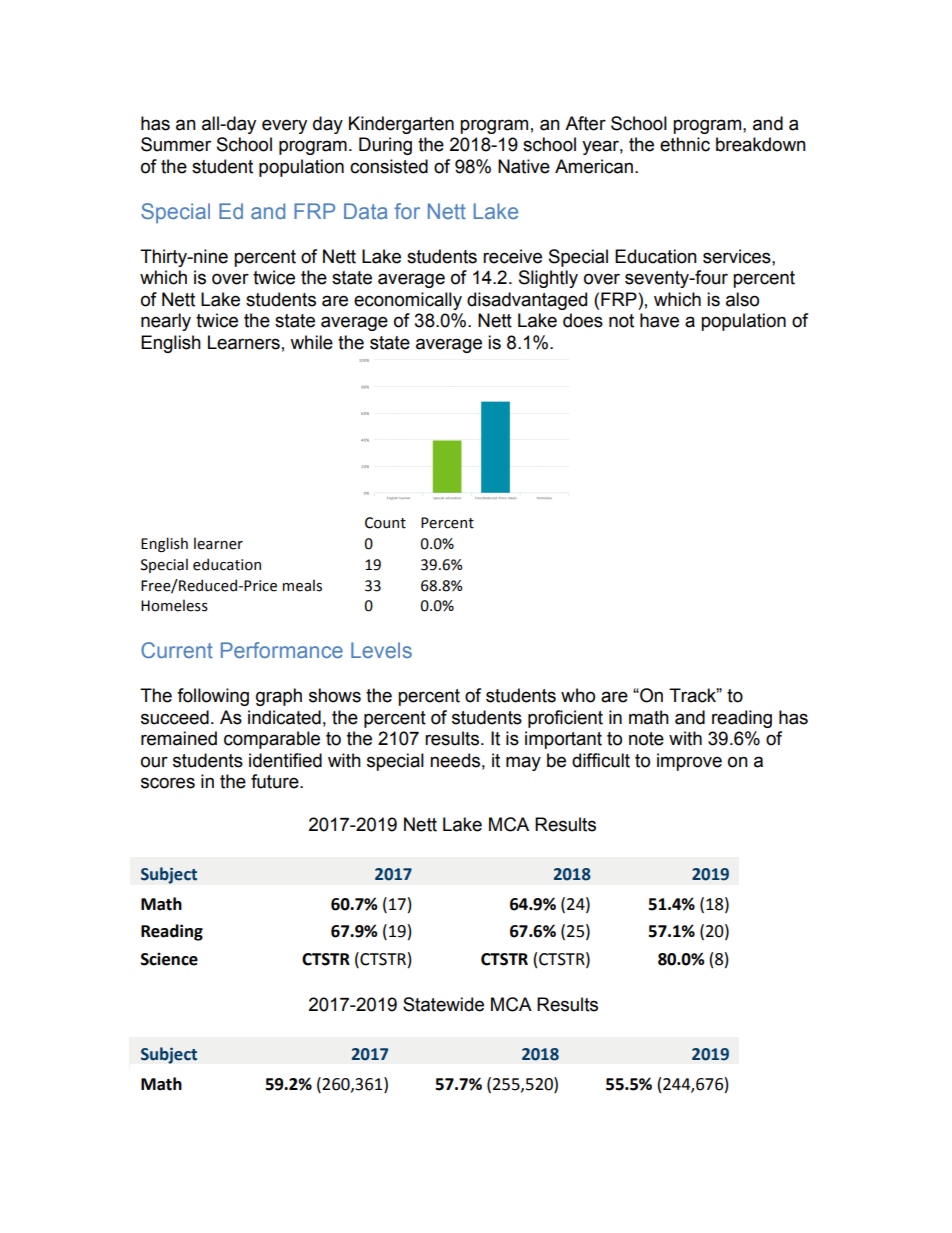 The image size is (952, 1233). Describe the element at coordinates (646, 739) in the screenshot. I see `note` at that location.
